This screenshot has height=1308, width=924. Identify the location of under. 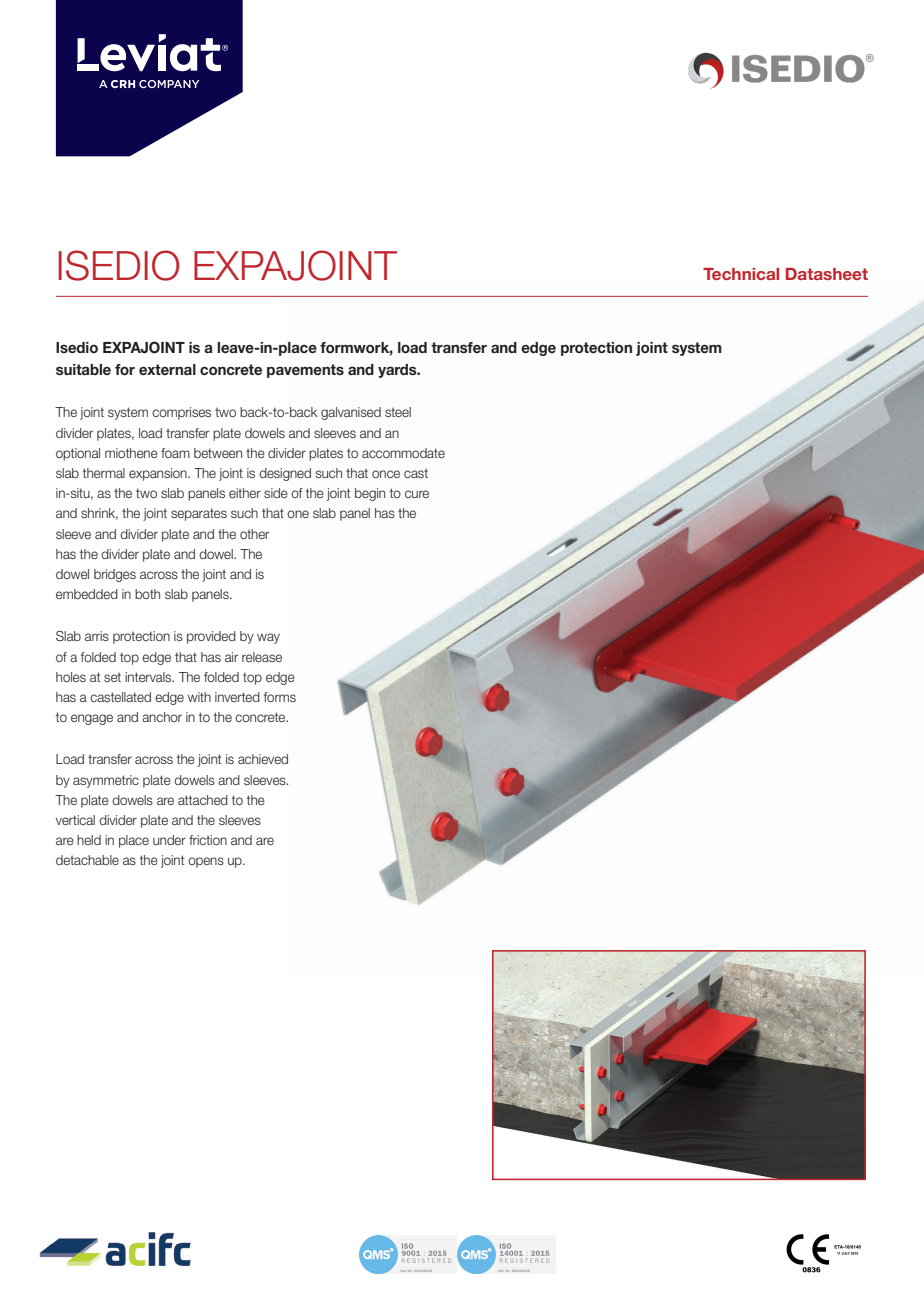
(169, 840).
